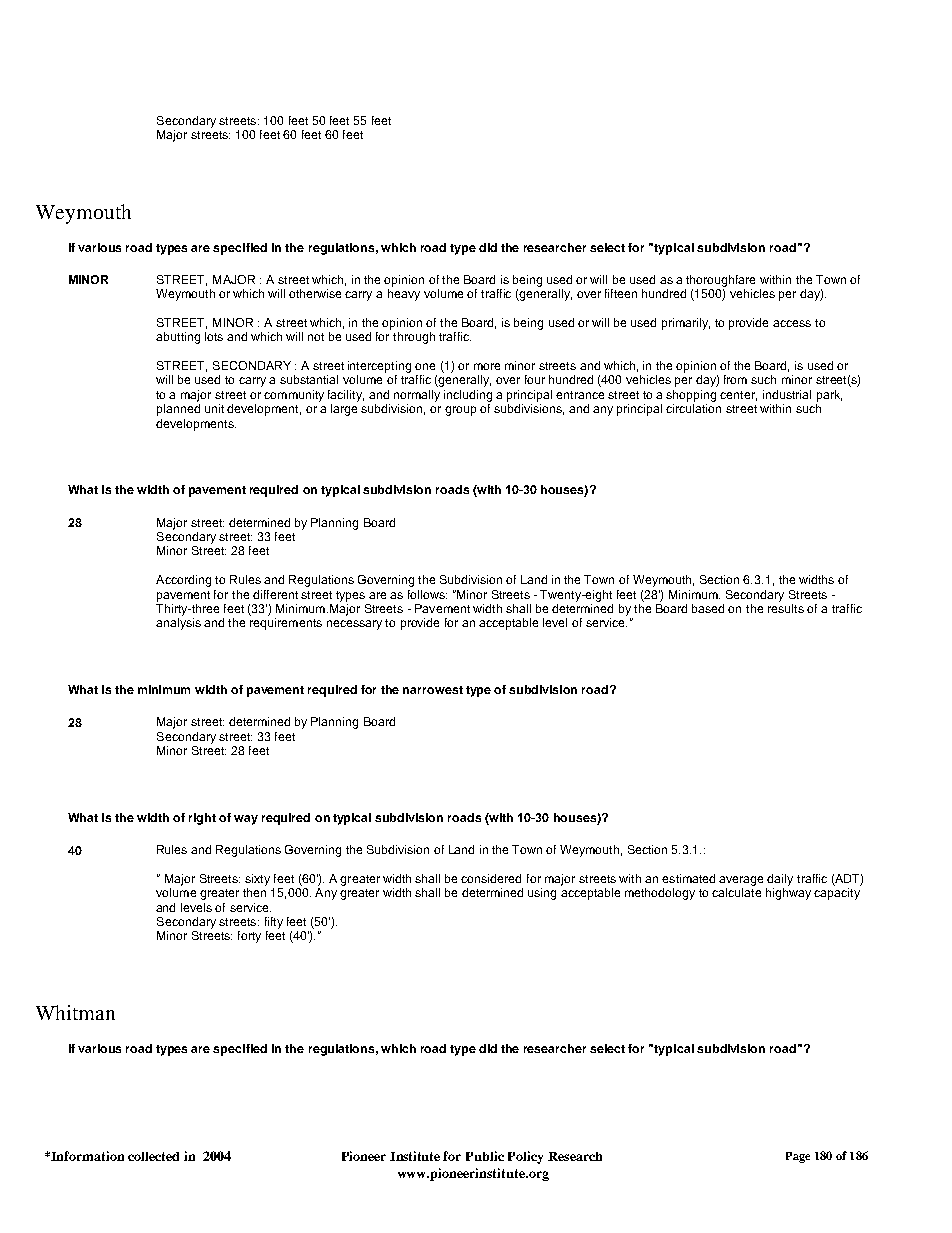 Image resolution: width=952 pixels, height=1233 pixels. What do you see at coordinates (720, 281) in the page?
I see `thoroughfare` at bounding box center [720, 281].
